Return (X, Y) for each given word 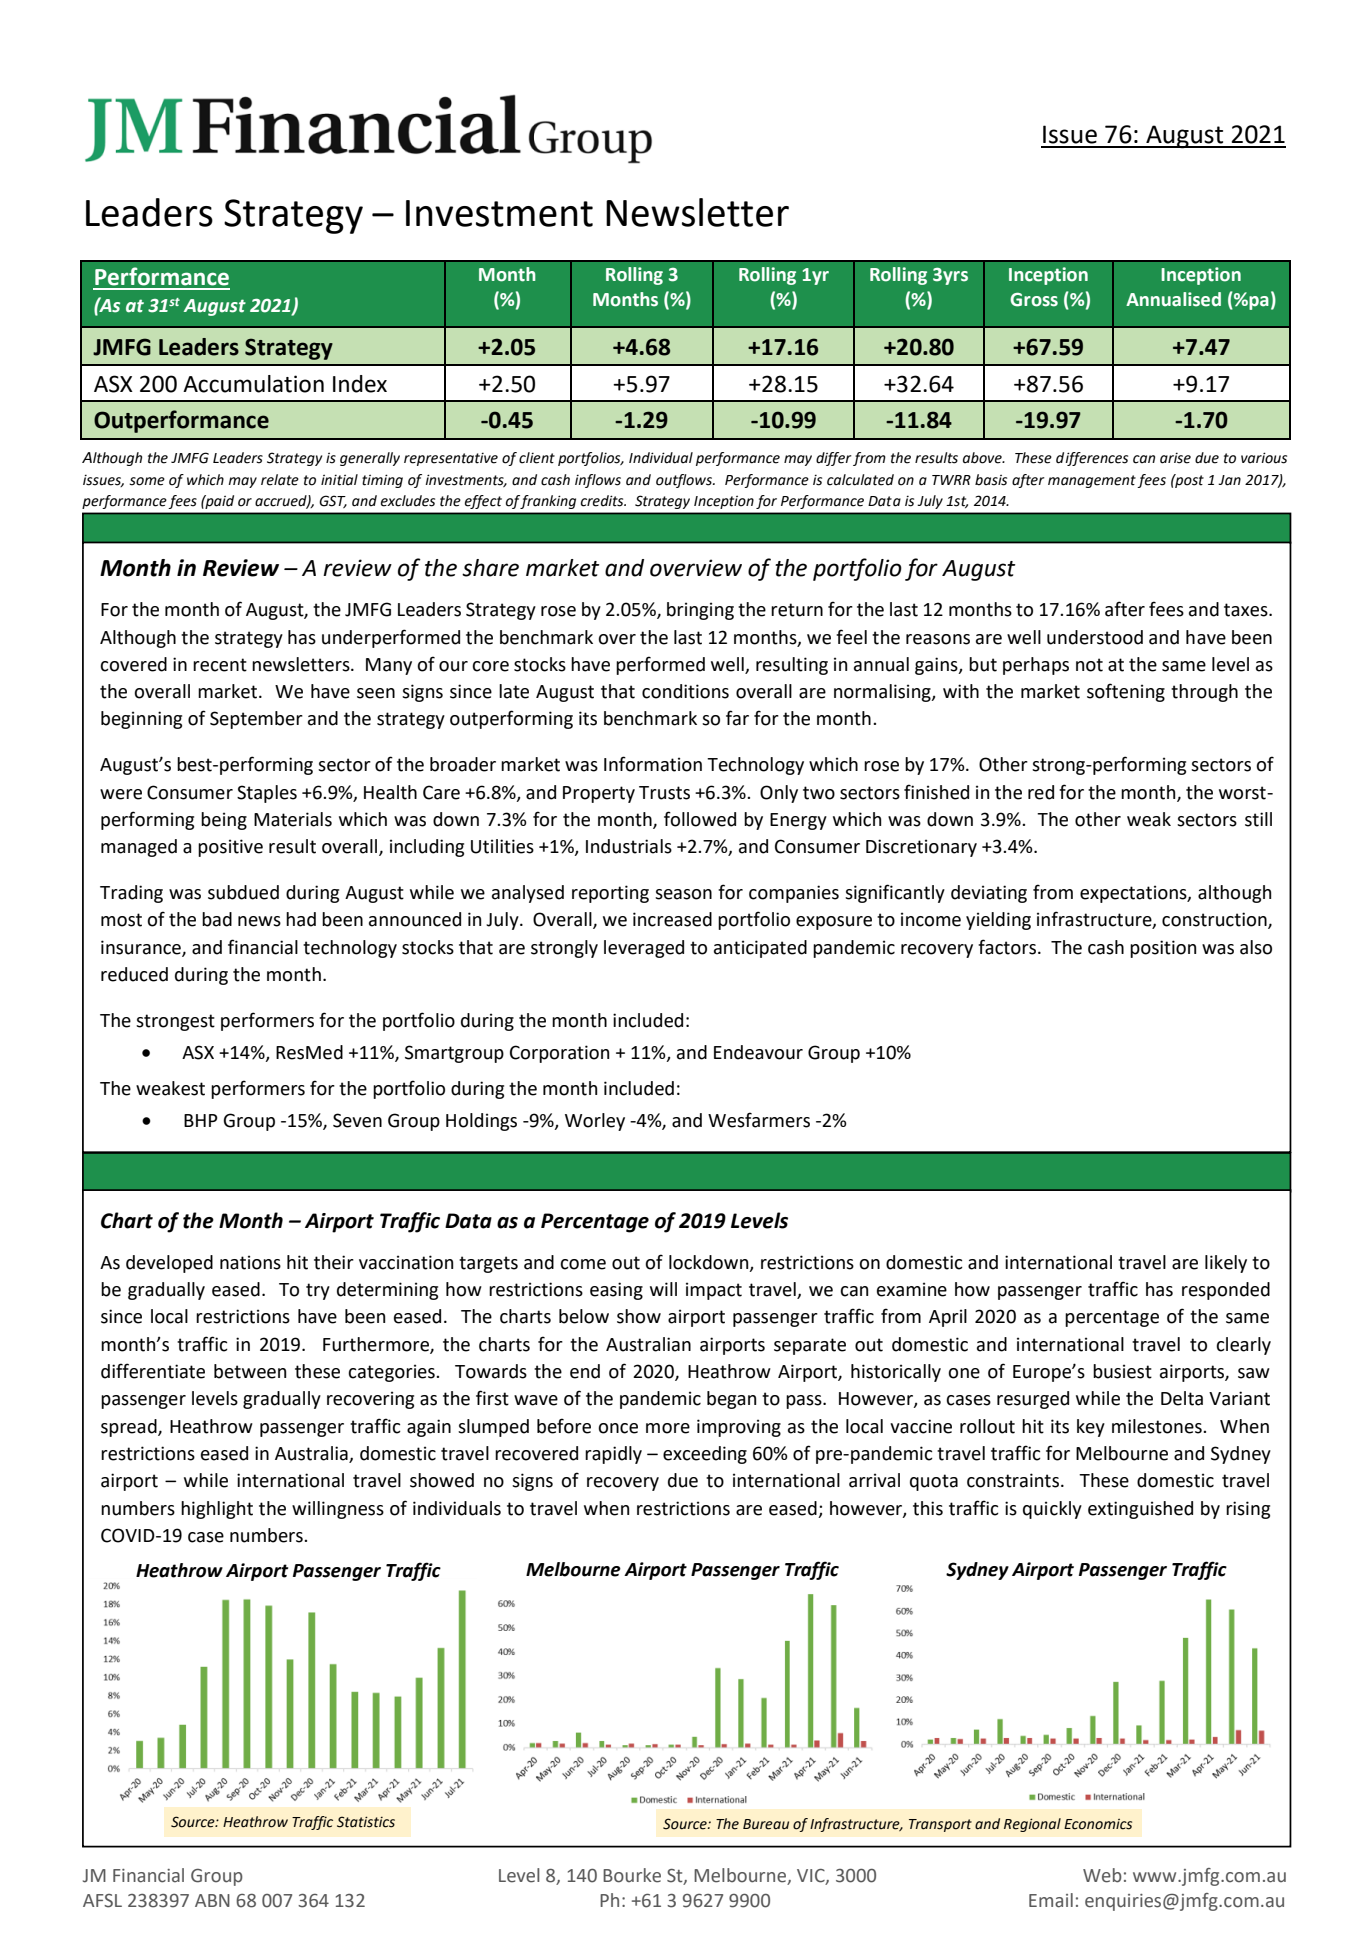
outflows (685, 481)
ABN (212, 1900)
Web (1102, 1875)
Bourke (632, 1875)
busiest (1122, 1371)
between (250, 1371)
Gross (1034, 299)
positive (230, 848)
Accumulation (253, 384)
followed (700, 819)
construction (1215, 920)
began (731, 1400)
